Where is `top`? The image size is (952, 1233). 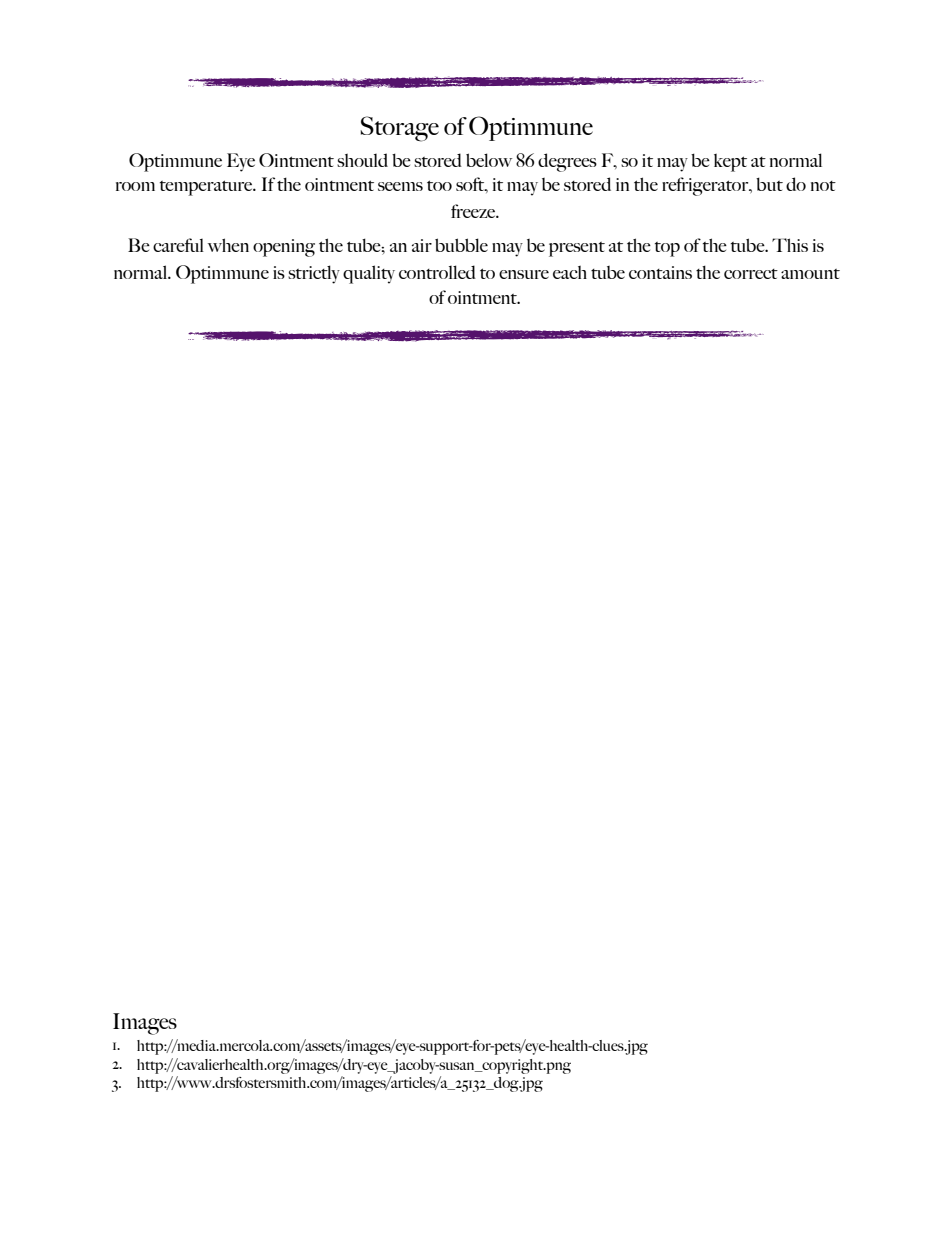
top is located at coordinates (667, 249).
